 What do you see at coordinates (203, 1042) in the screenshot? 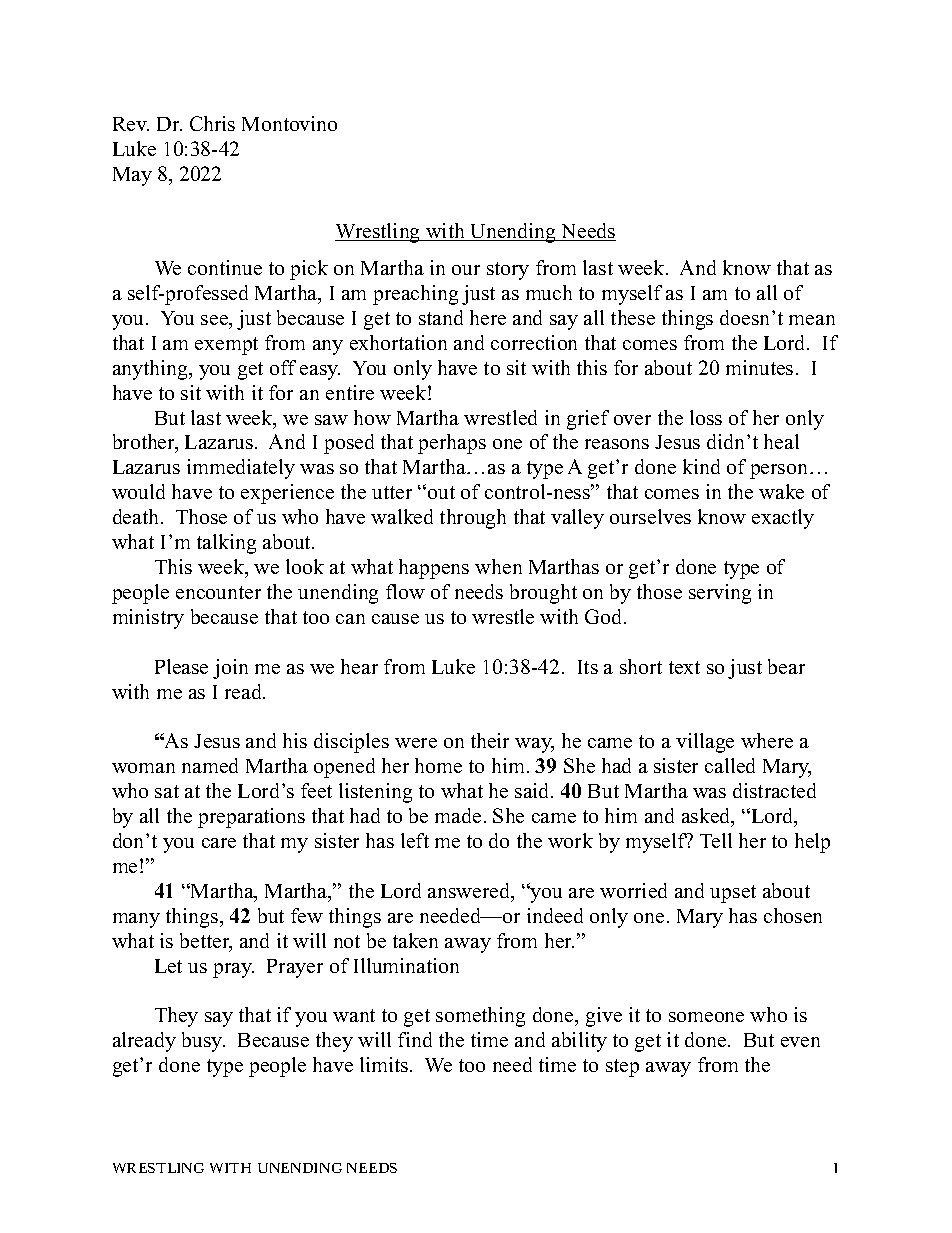
I see `busy` at bounding box center [203, 1042].
